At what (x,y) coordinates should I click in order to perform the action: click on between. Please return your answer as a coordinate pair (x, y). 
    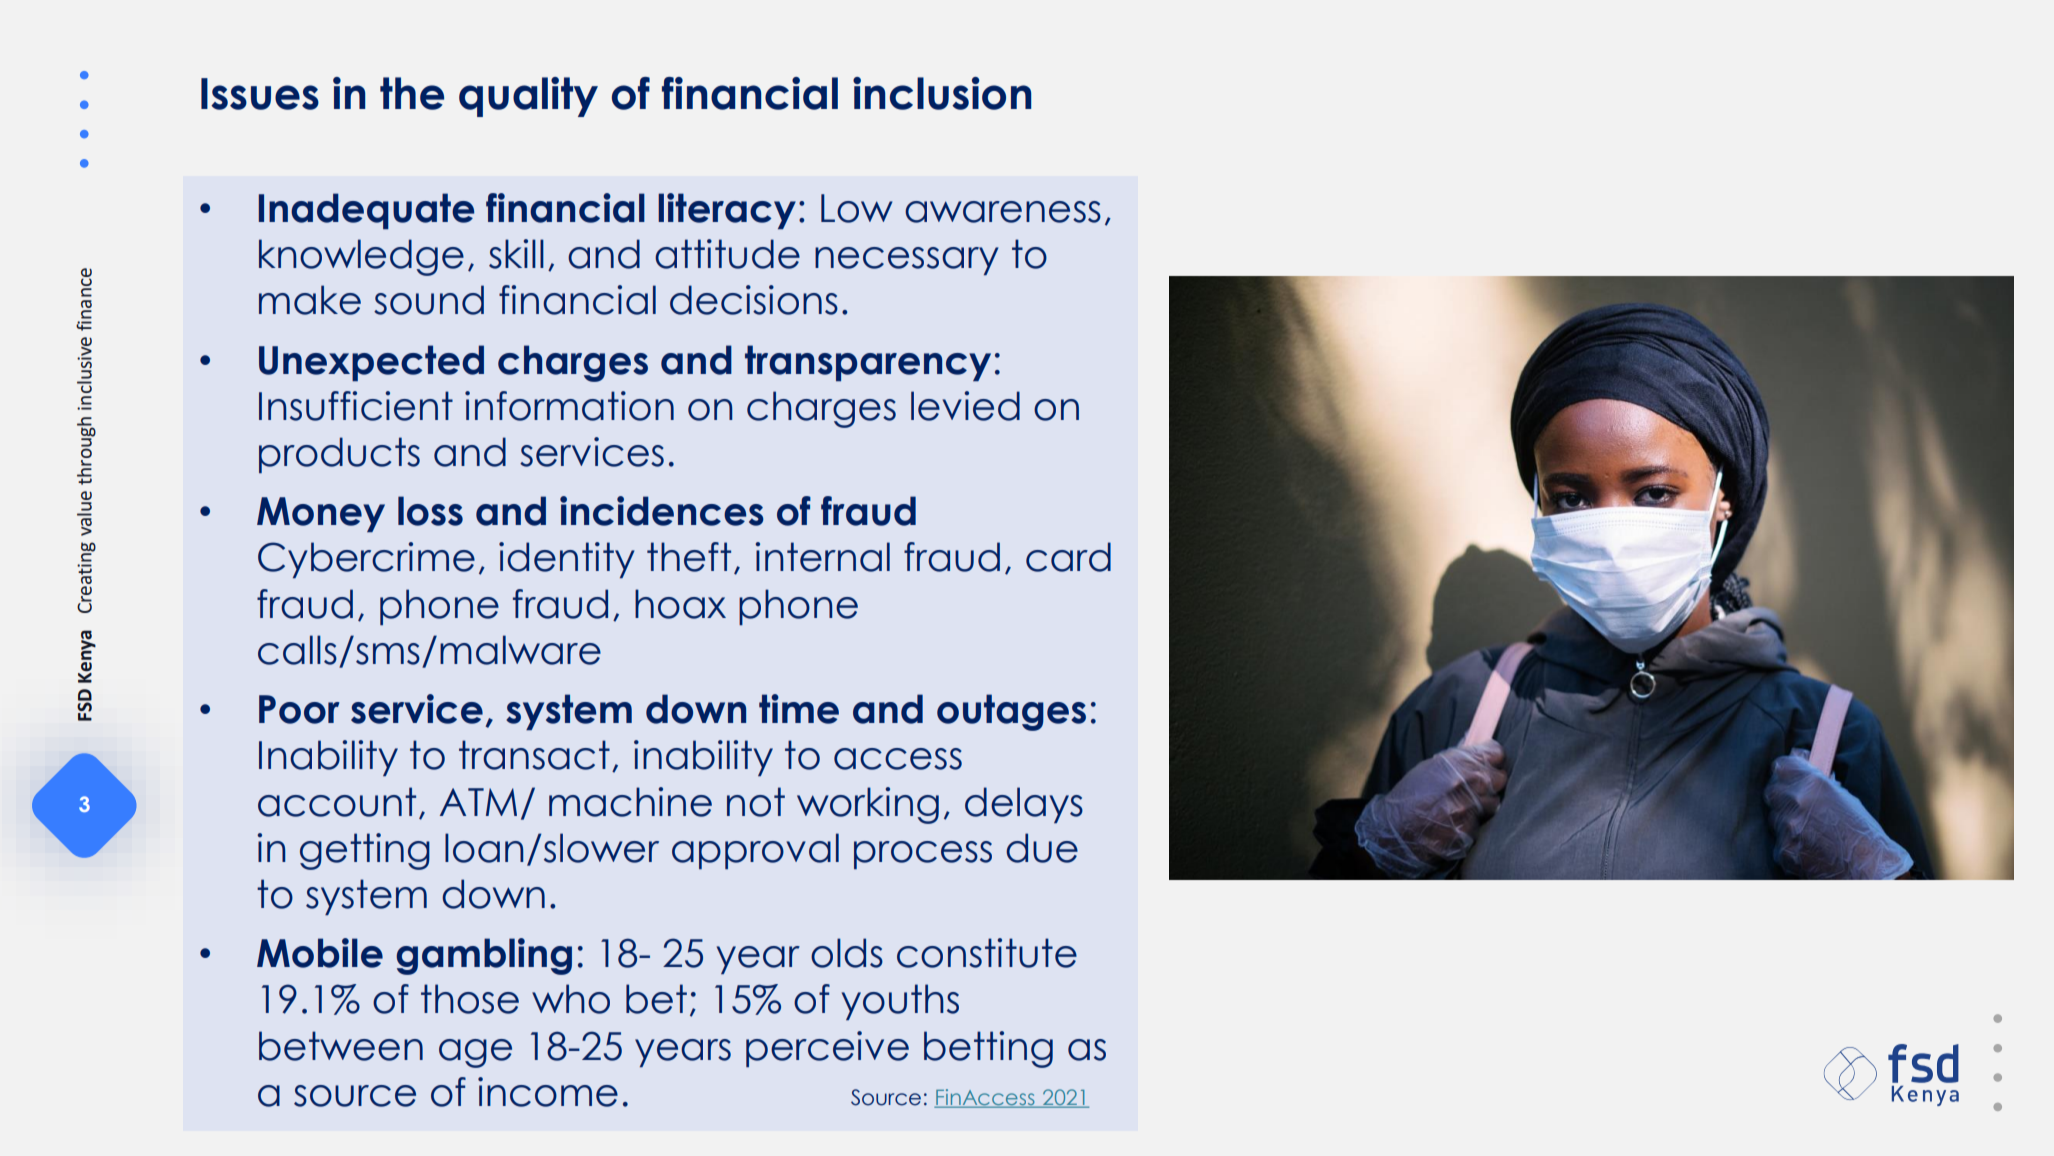
    Looking at the image, I should click on (341, 1046).
